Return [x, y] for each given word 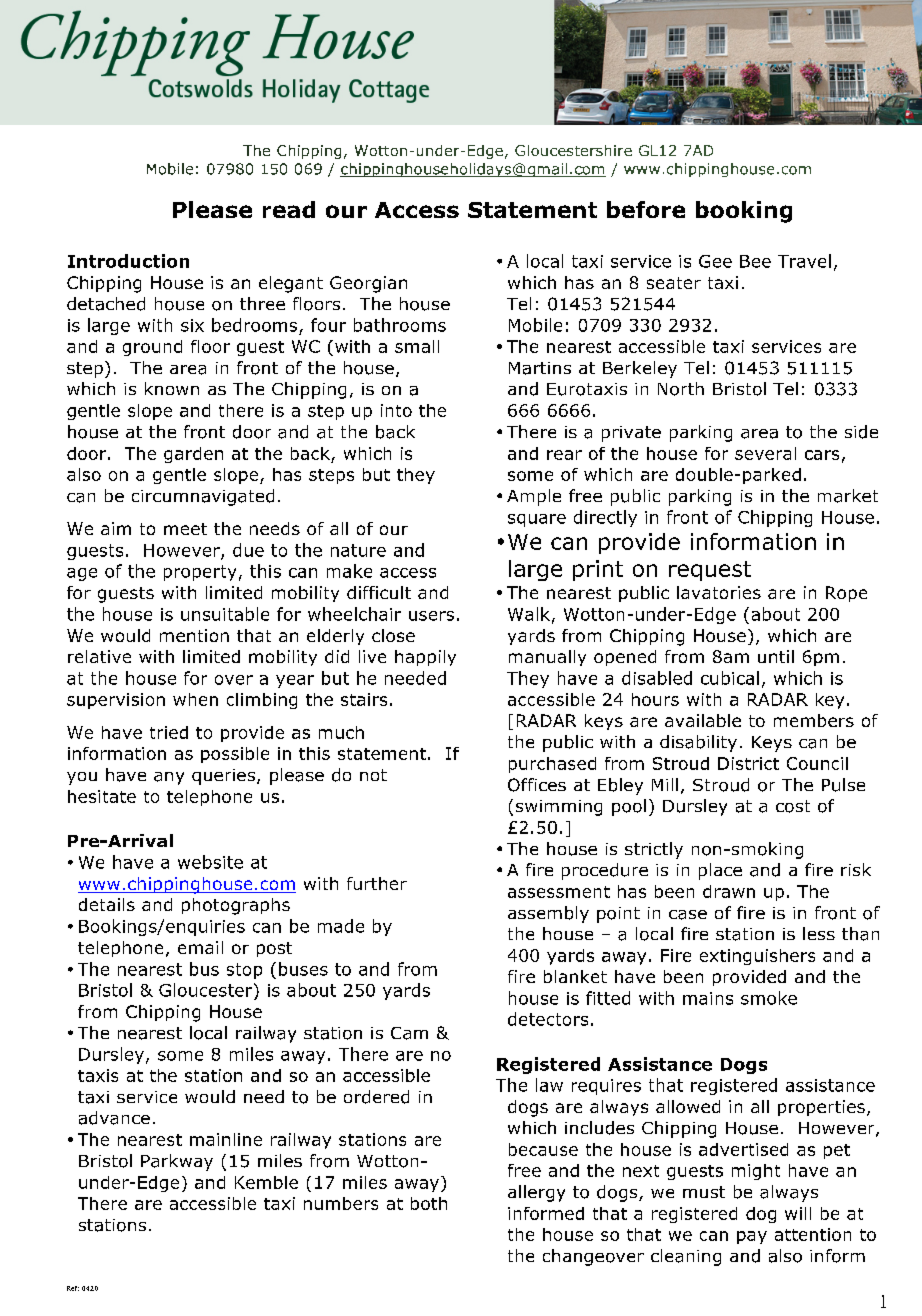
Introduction [128, 261]
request [710, 571]
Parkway [177, 1162]
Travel [804, 261]
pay [752, 1237]
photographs [236, 906]
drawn [729, 891]
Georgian [368, 284]
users [431, 616]
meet [185, 529]
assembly [548, 914]
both [429, 1203]
